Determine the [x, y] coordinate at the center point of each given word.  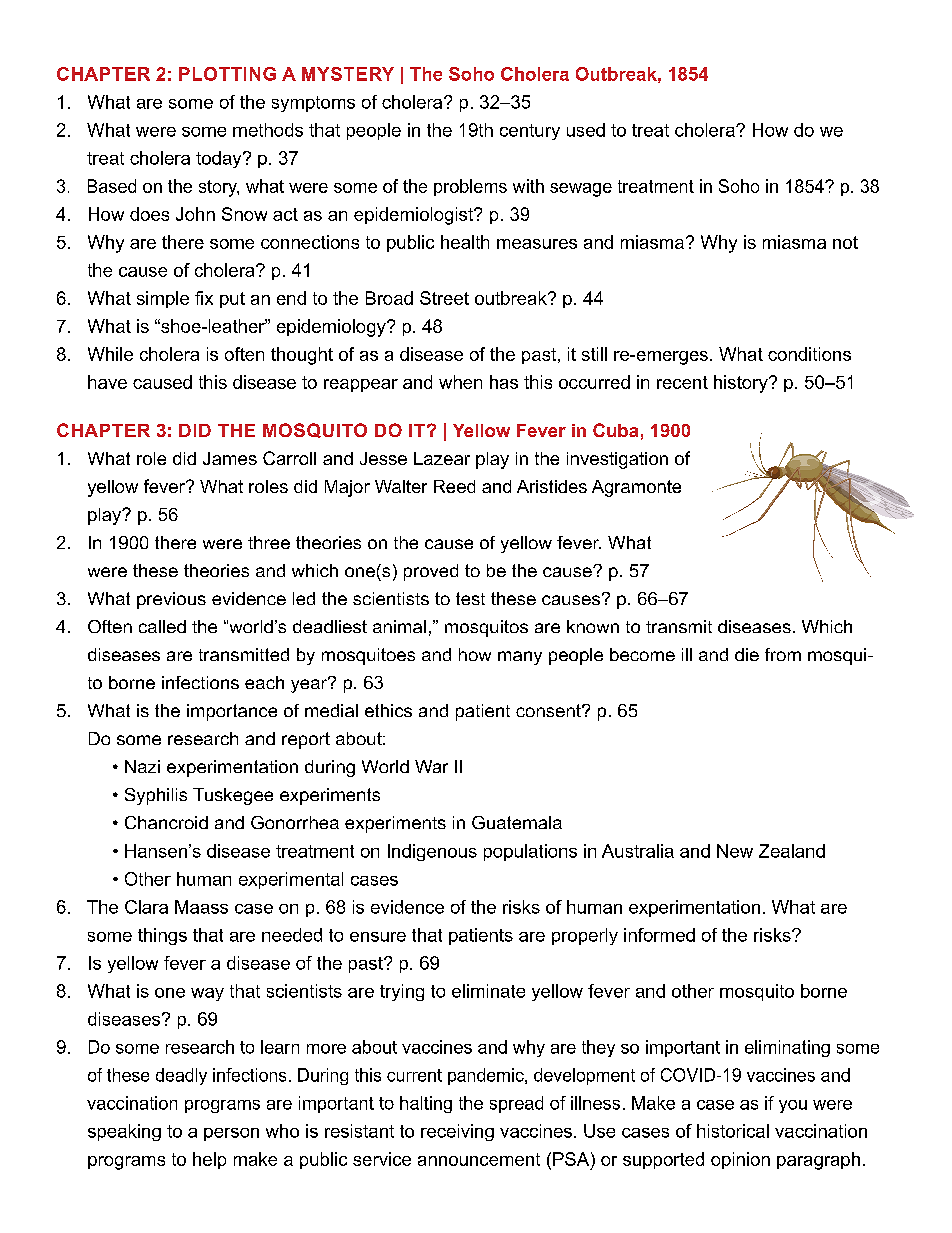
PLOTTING [227, 74]
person [231, 1134]
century [530, 132]
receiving [457, 1132]
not [845, 242]
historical [733, 1131]
